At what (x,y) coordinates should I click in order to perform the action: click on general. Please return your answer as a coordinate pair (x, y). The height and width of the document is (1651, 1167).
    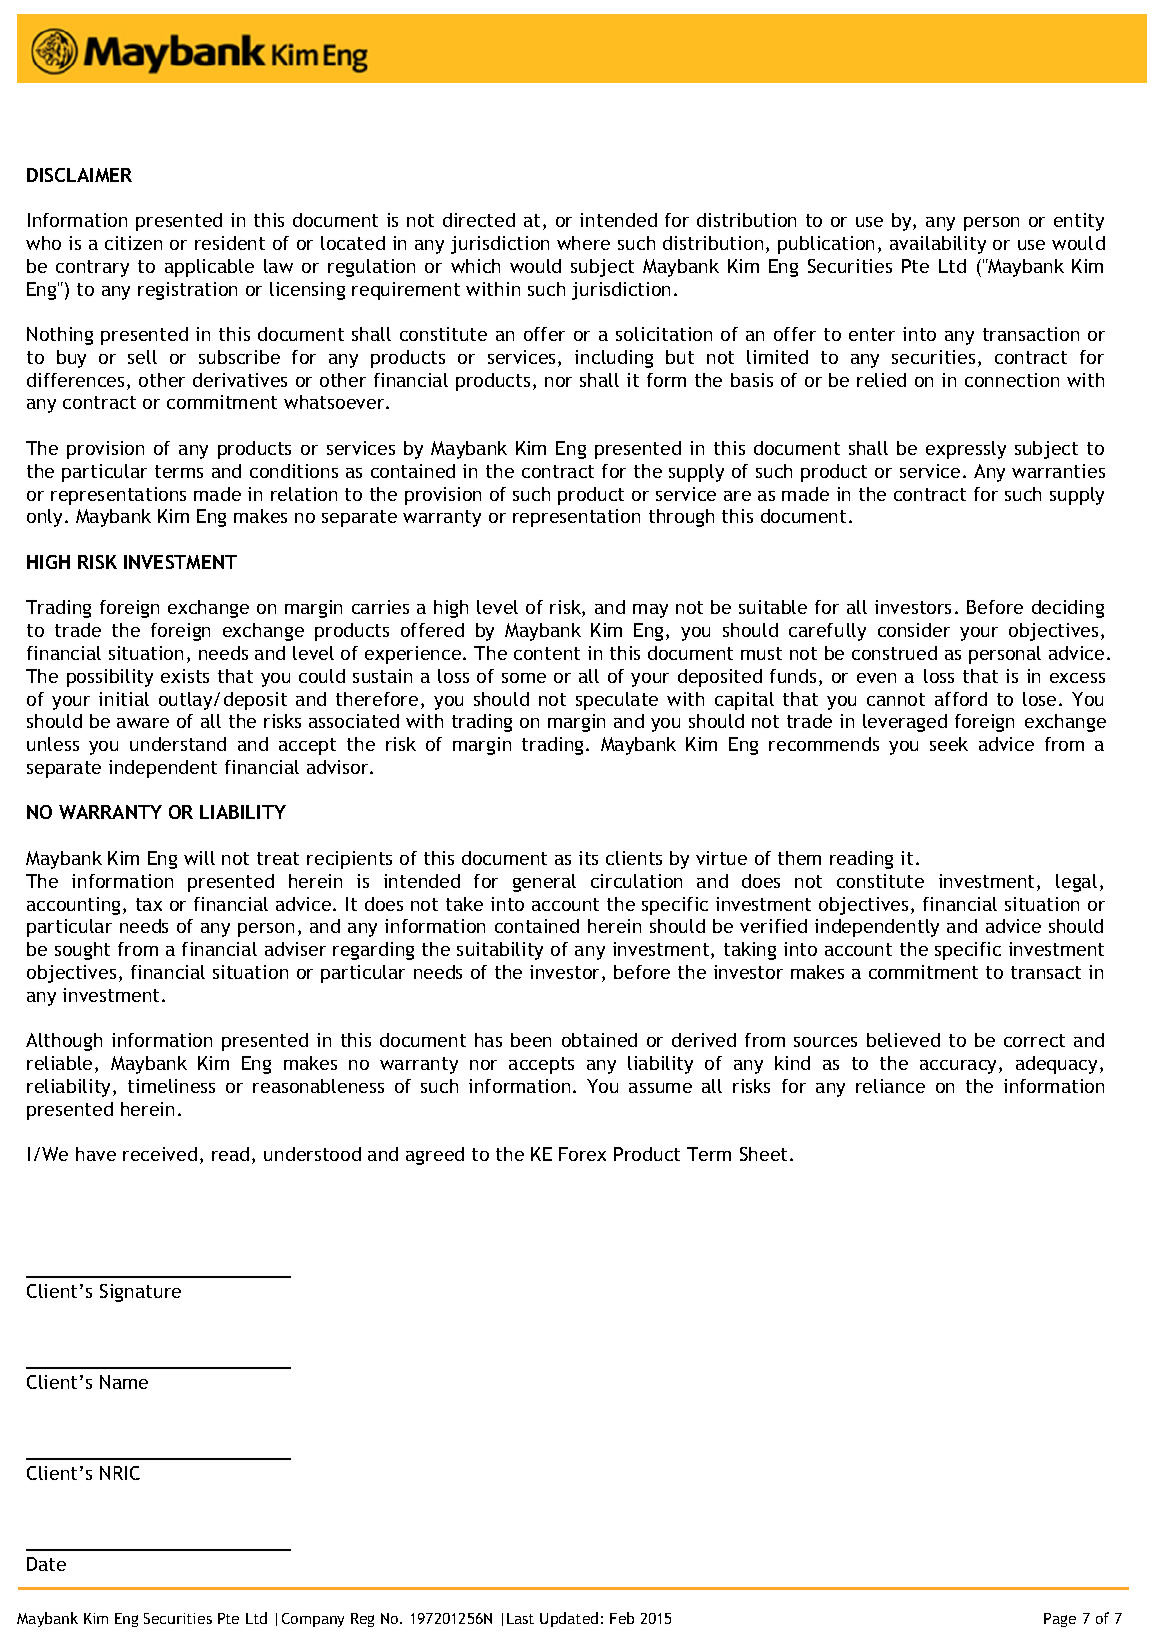
    Looking at the image, I should click on (544, 883).
